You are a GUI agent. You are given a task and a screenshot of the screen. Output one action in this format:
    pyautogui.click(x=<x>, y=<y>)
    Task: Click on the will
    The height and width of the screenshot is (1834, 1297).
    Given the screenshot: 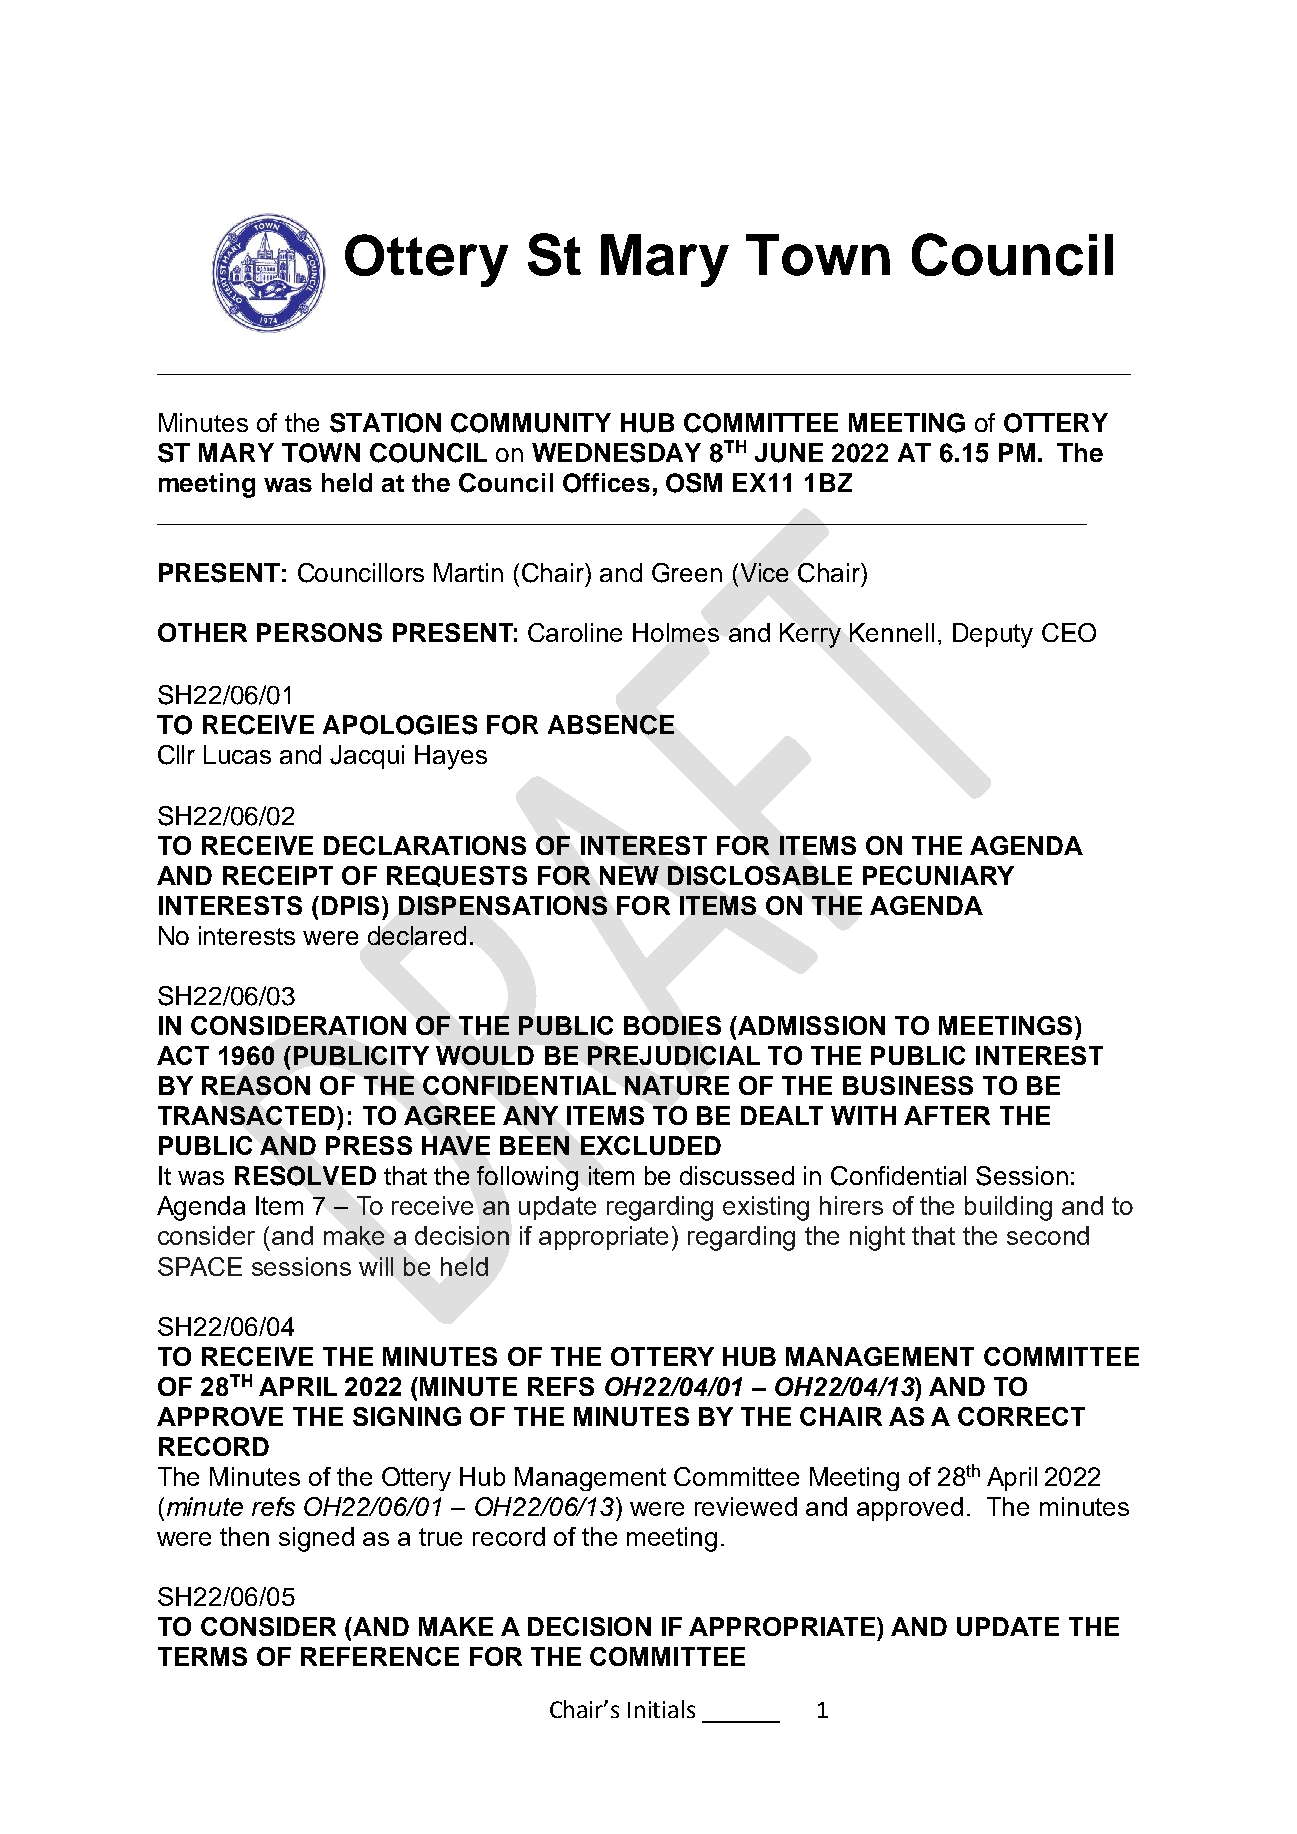 What is the action you would take?
    pyautogui.click(x=376, y=1266)
